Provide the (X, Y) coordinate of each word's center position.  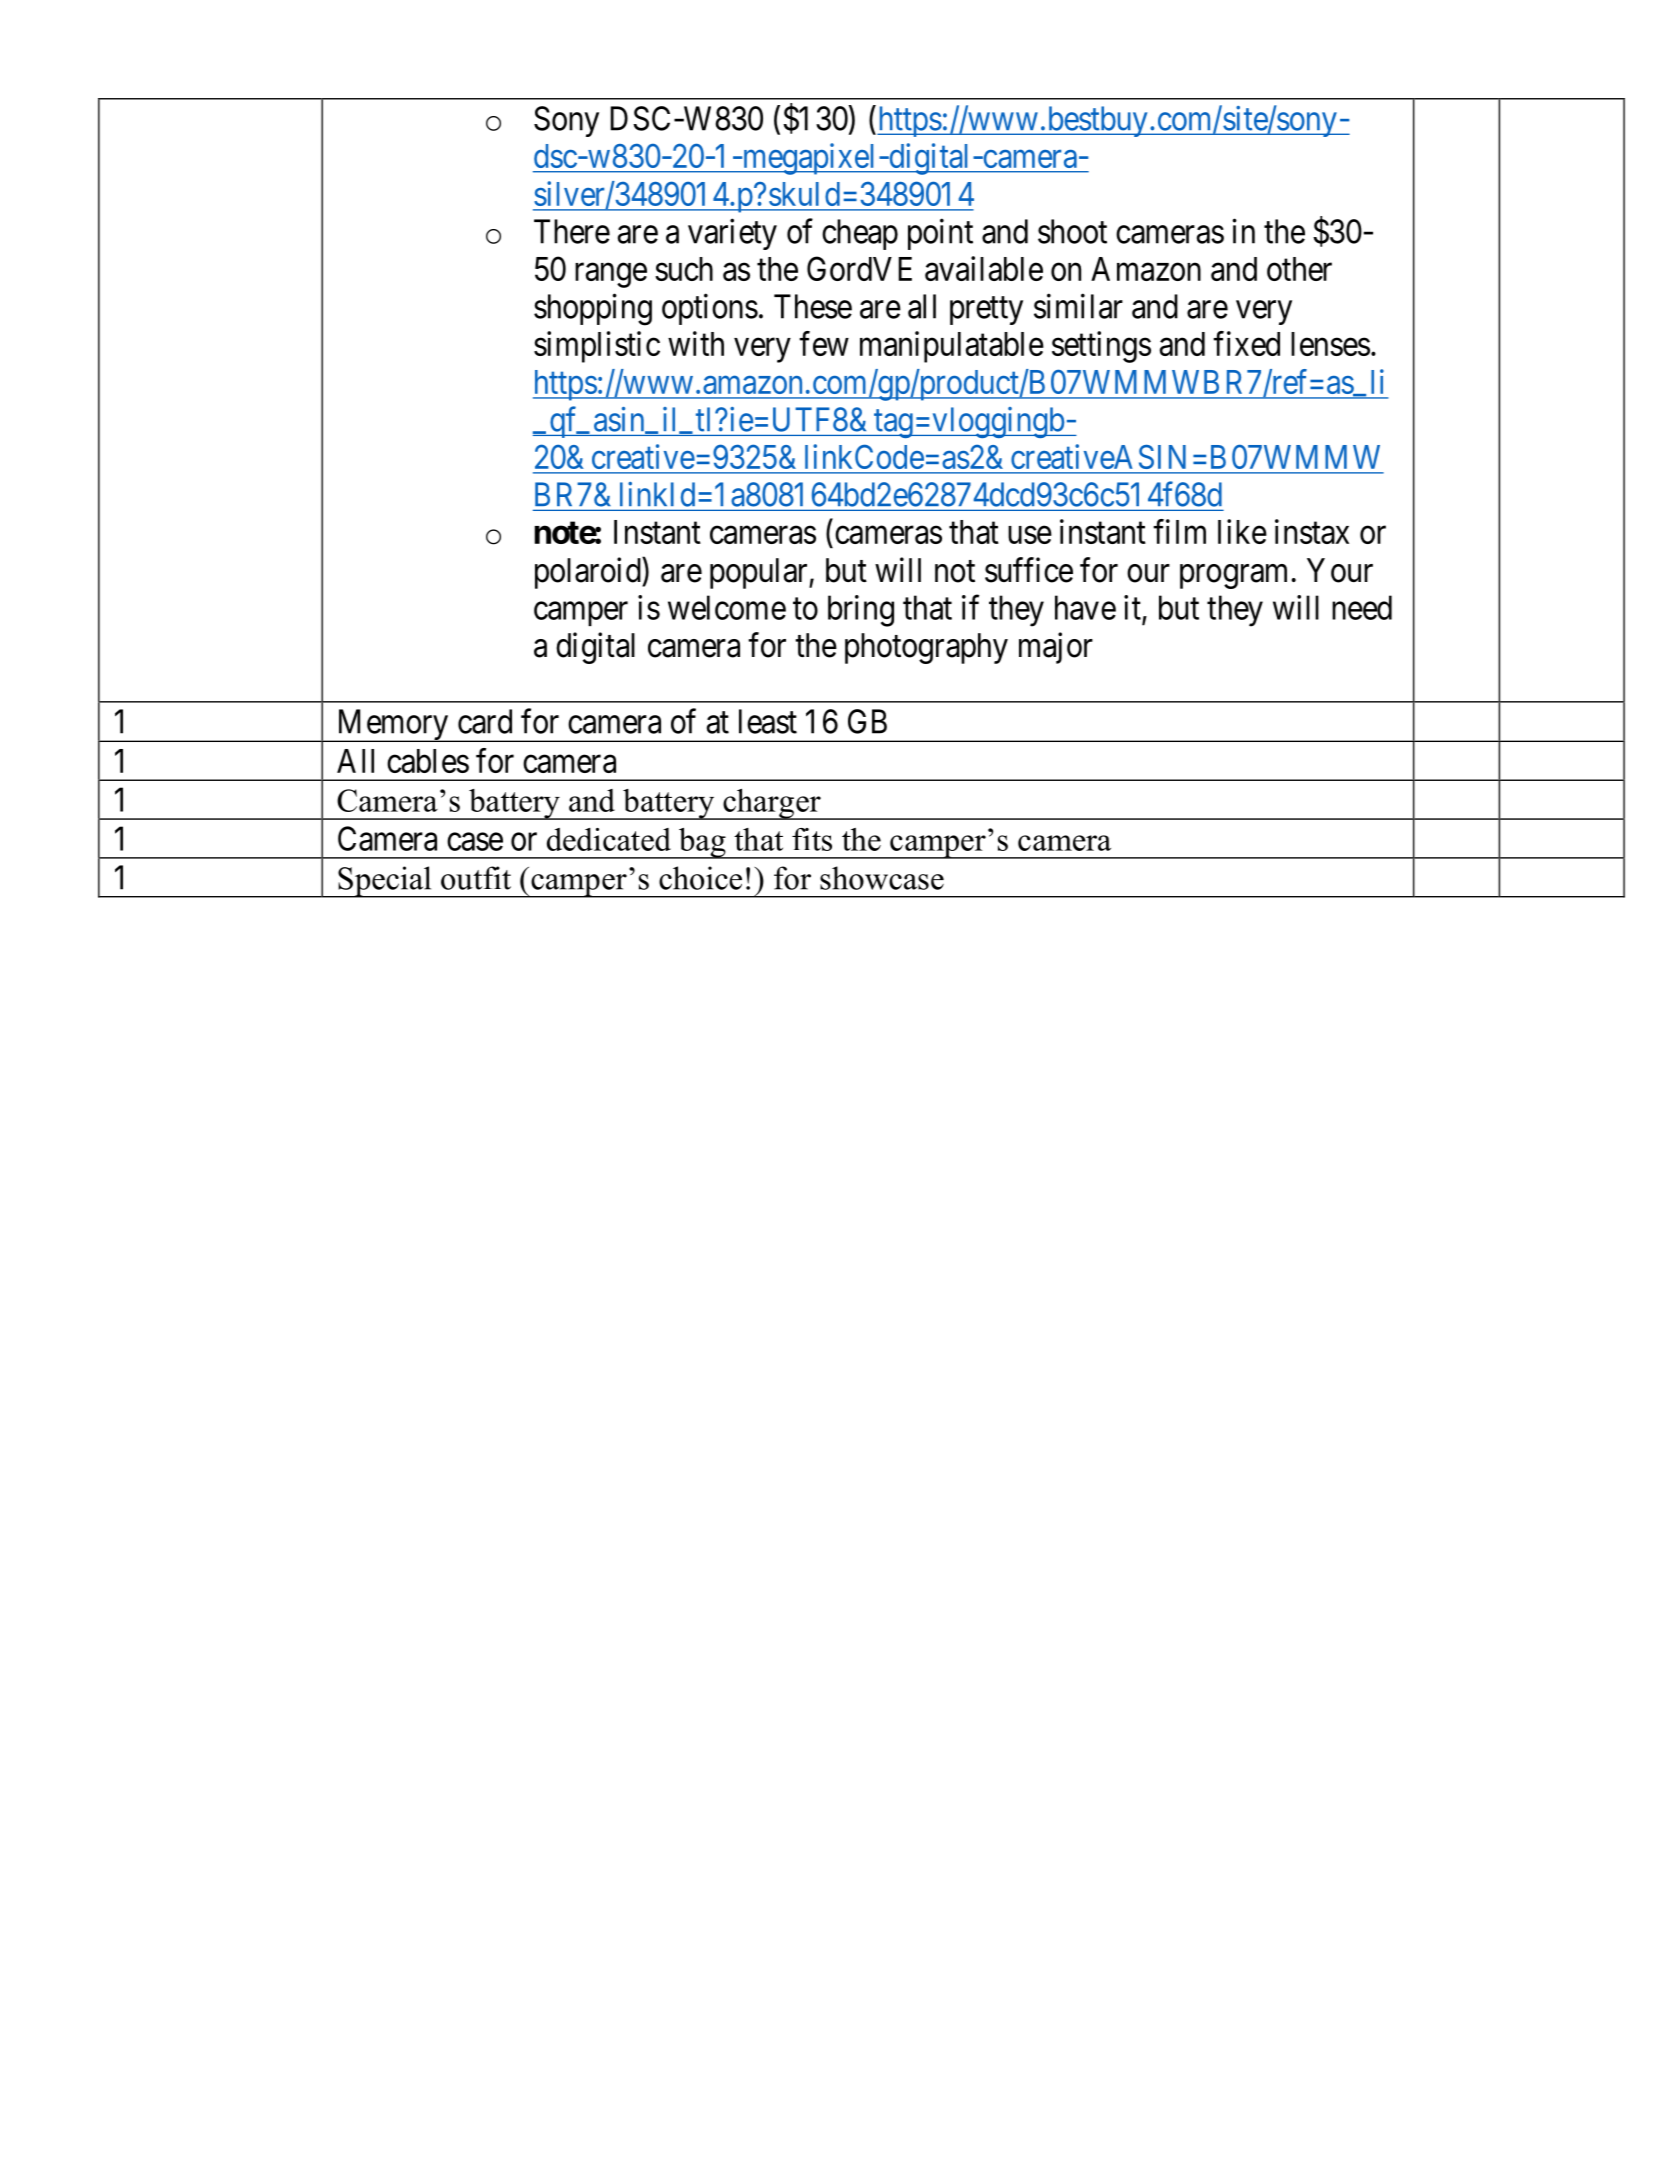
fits (812, 839)
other (1299, 269)
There (572, 231)
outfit (476, 878)
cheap (860, 234)
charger (772, 804)
